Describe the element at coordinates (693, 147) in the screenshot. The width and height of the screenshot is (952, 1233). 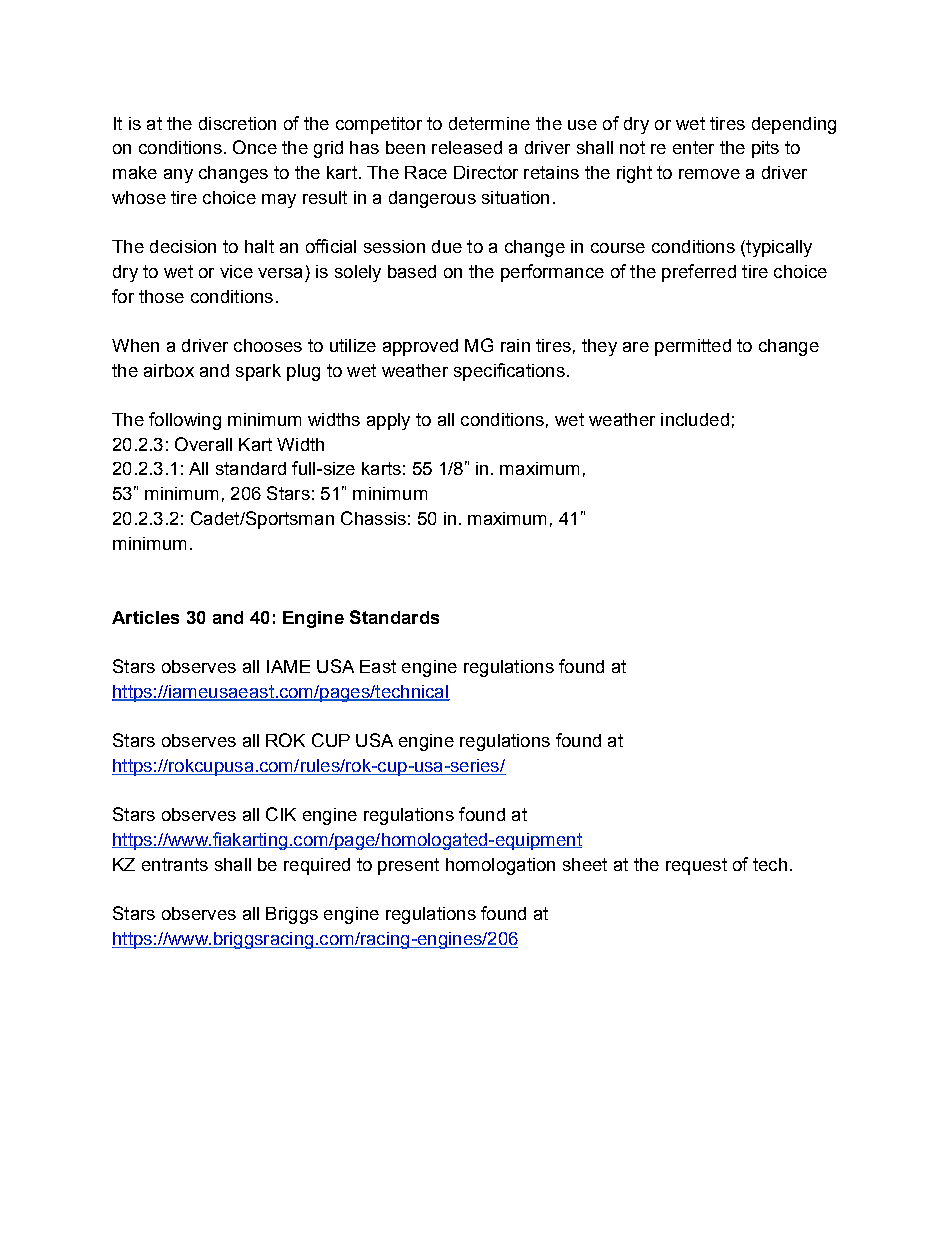
I see `enter` at that location.
